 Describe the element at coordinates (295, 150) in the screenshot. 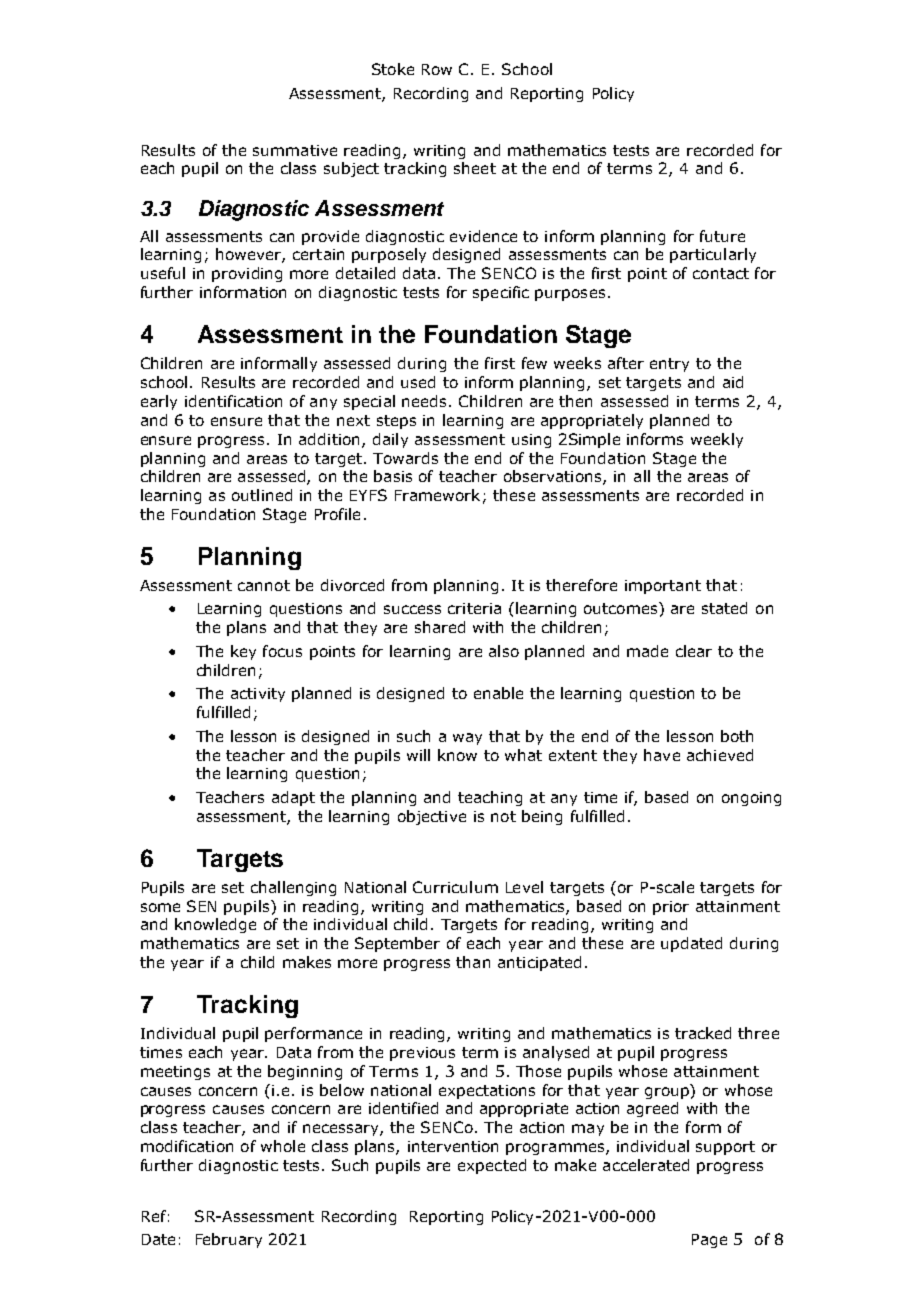

I see `summative` at that location.
